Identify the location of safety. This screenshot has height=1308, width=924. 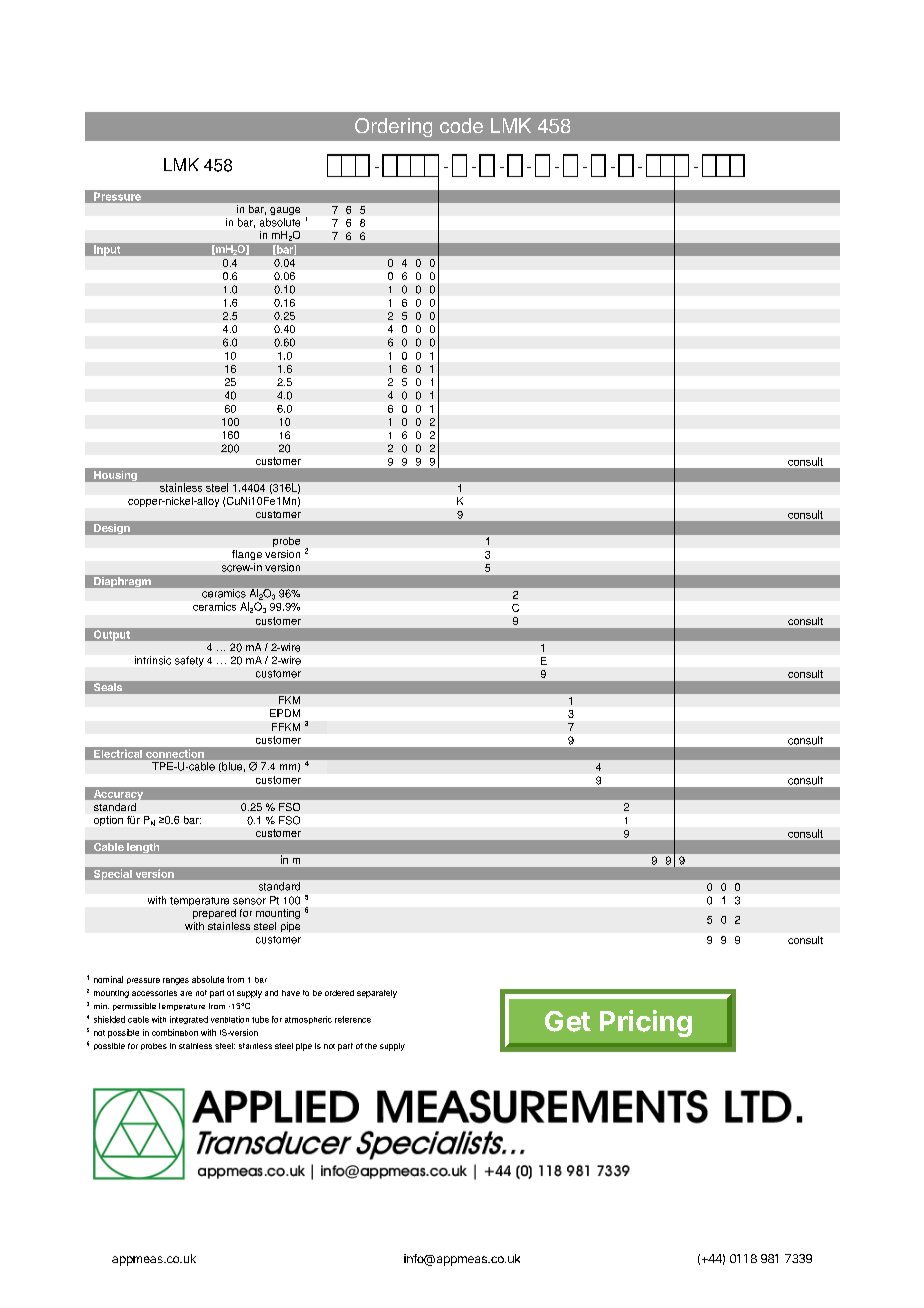
(189, 661).
